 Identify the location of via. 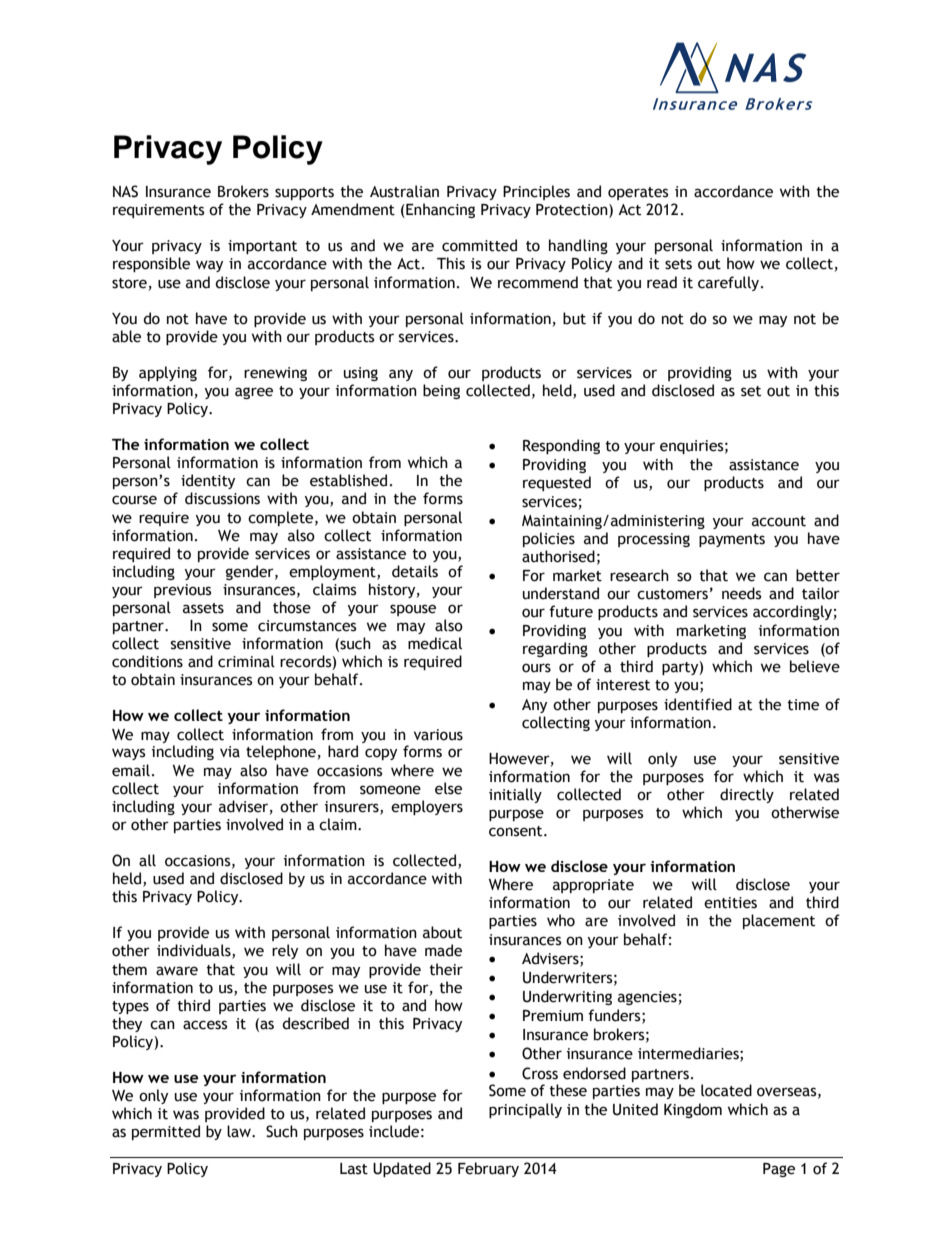
(230, 752).
